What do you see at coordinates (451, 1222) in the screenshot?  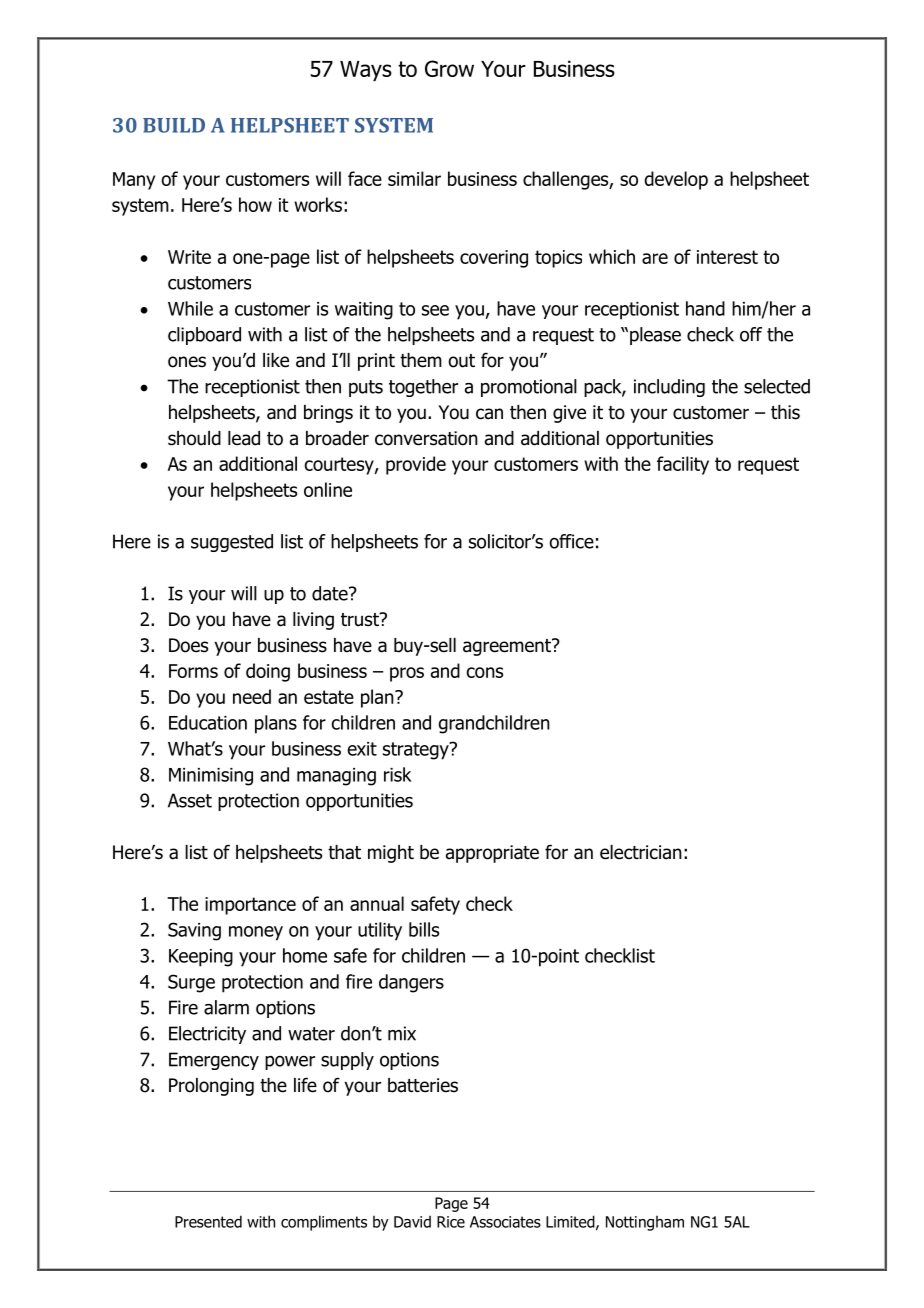 I see `Rice` at bounding box center [451, 1222].
